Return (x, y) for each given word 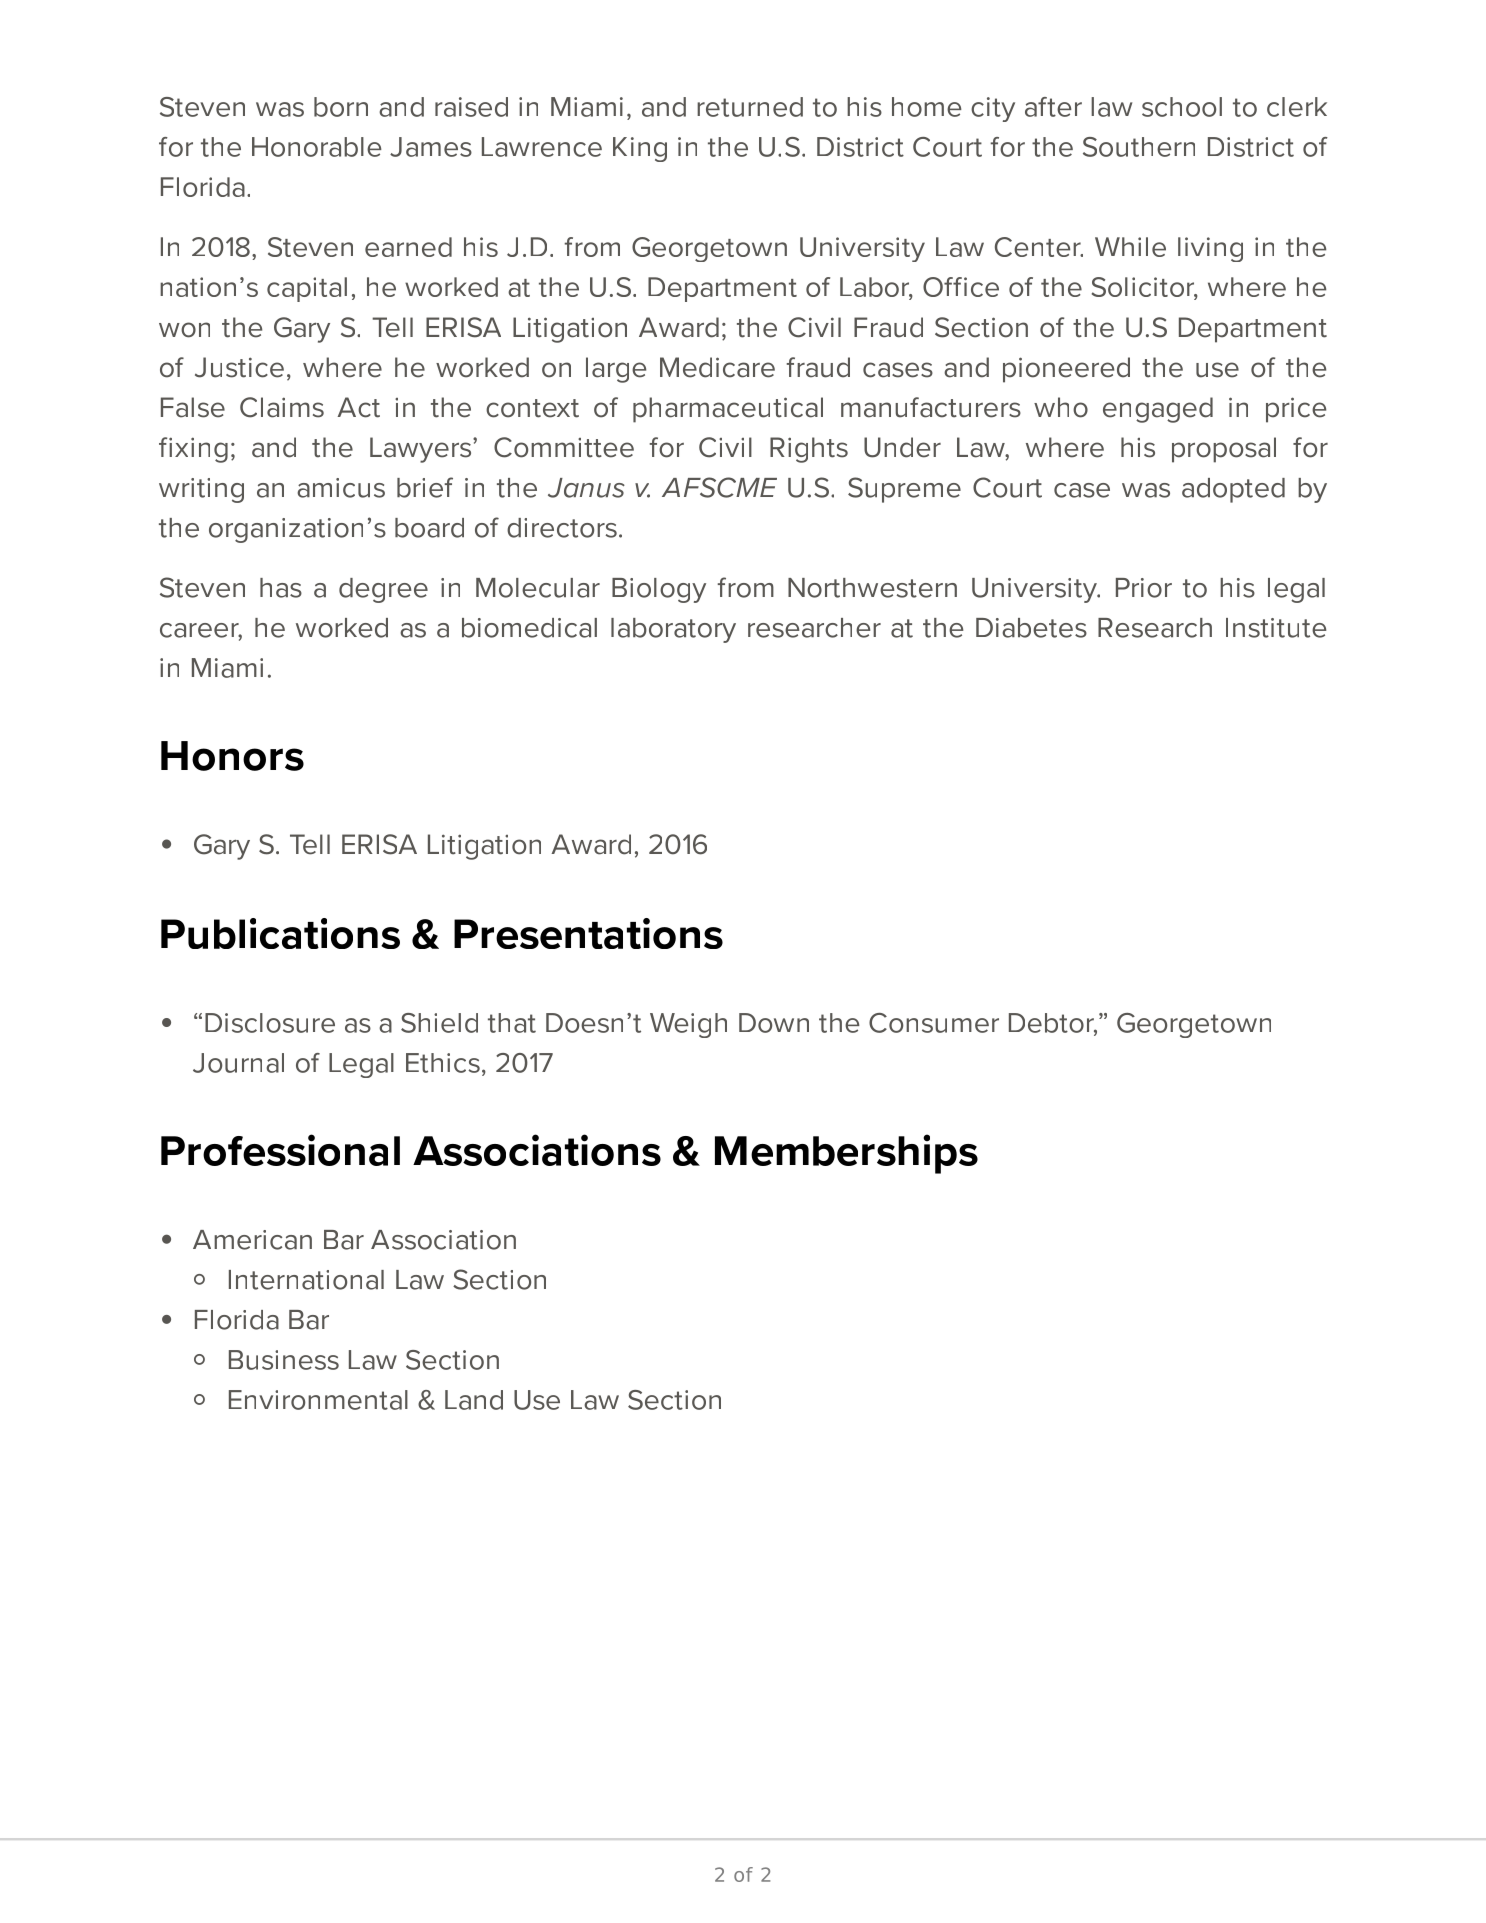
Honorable (317, 147)
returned (750, 107)
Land (474, 1400)
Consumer (934, 1023)
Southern (1139, 147)
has (281, 588)
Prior (1144, 588)
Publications (280, 933)
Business (284, 1360)
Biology (659, 590)
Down (774, 1023)
